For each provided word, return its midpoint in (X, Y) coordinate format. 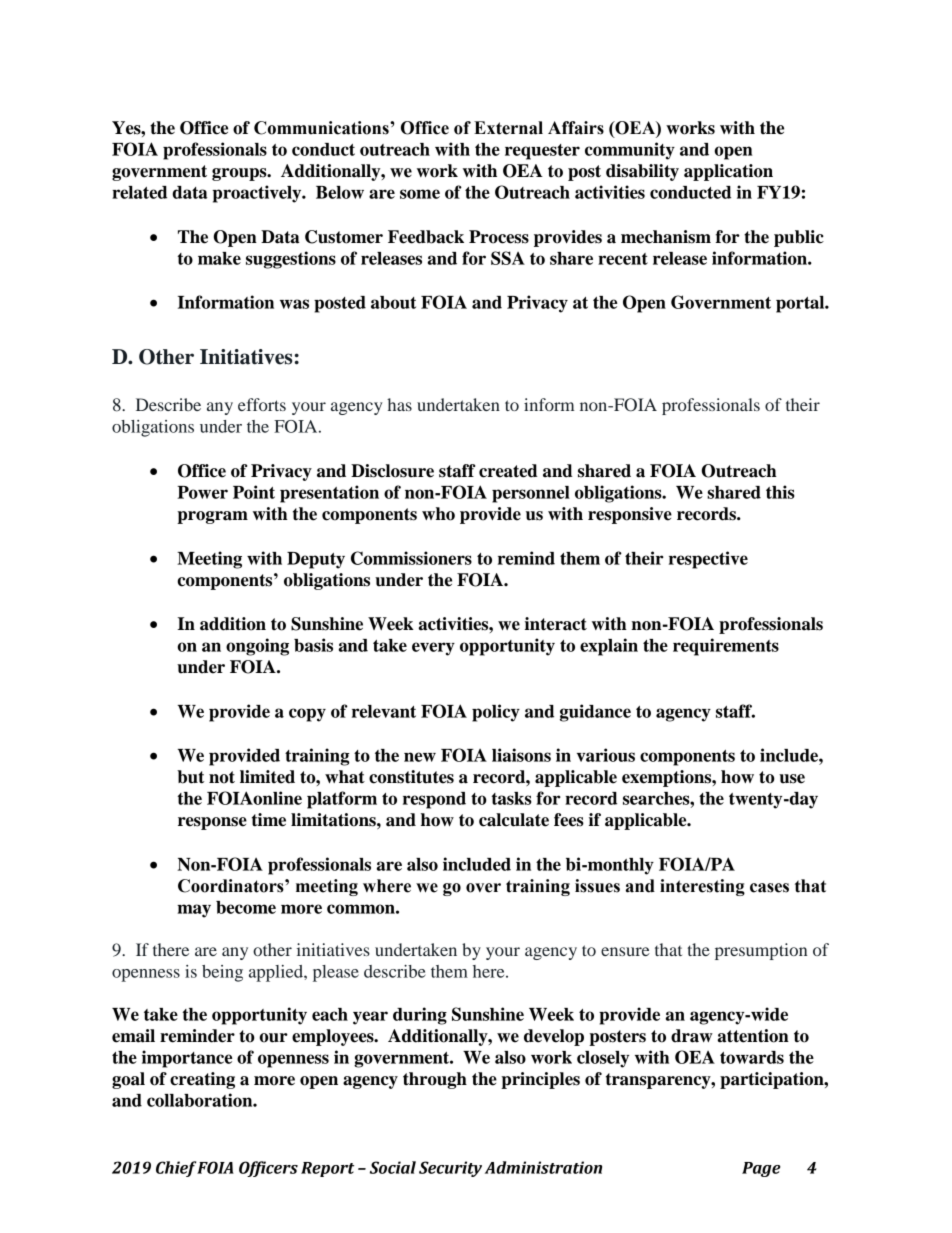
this (780, 492)
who (438, 514)
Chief (176, 1169)
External (508, 128)
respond (434, 800)
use (792, 779)
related (139, 192)
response (212, 823)
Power (202, 492)
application (728, 172)
